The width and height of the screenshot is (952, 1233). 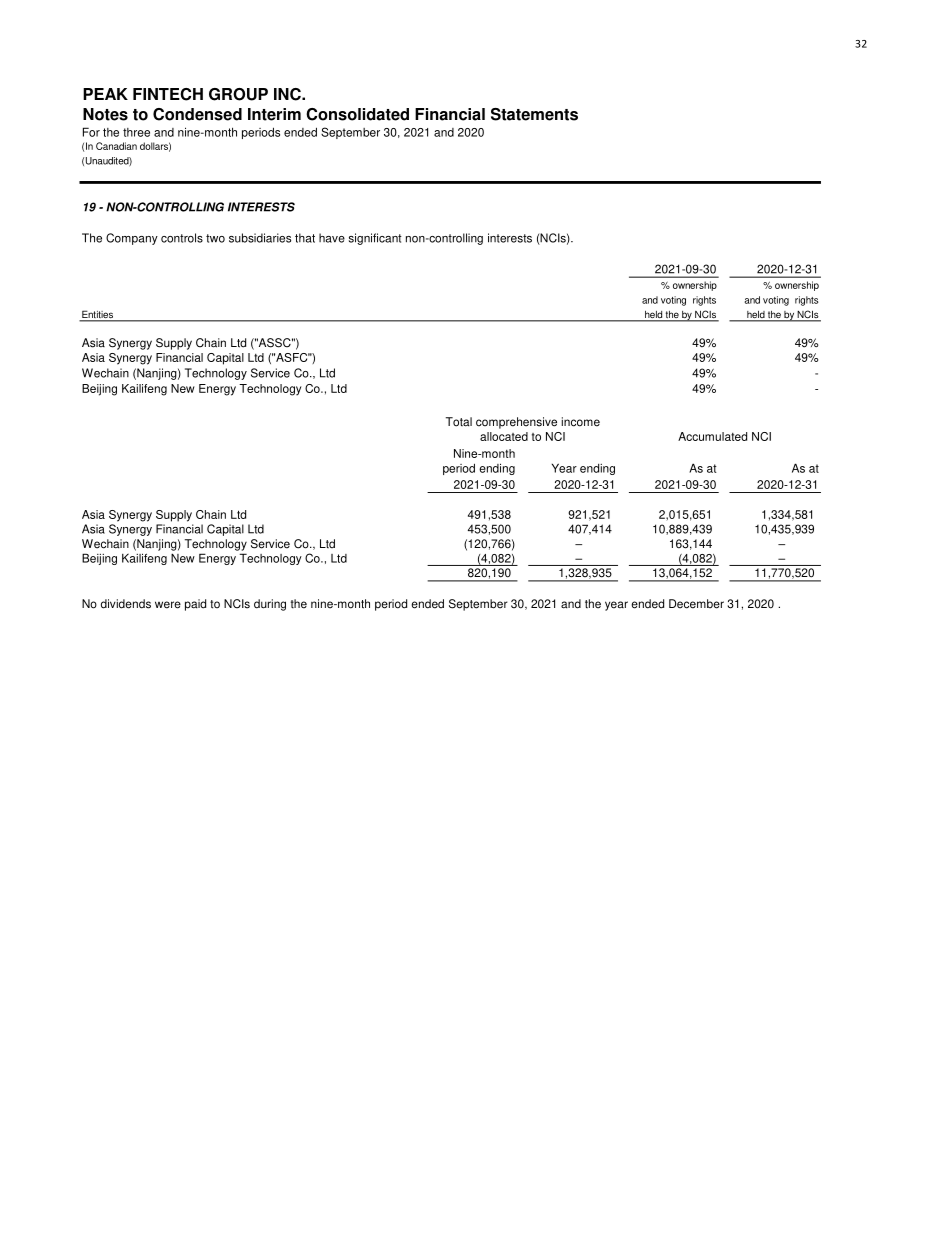 What do you see at coordinates (197, 114) in the screenshot?
I see `Condensed` at bounding box center [197, 114].
